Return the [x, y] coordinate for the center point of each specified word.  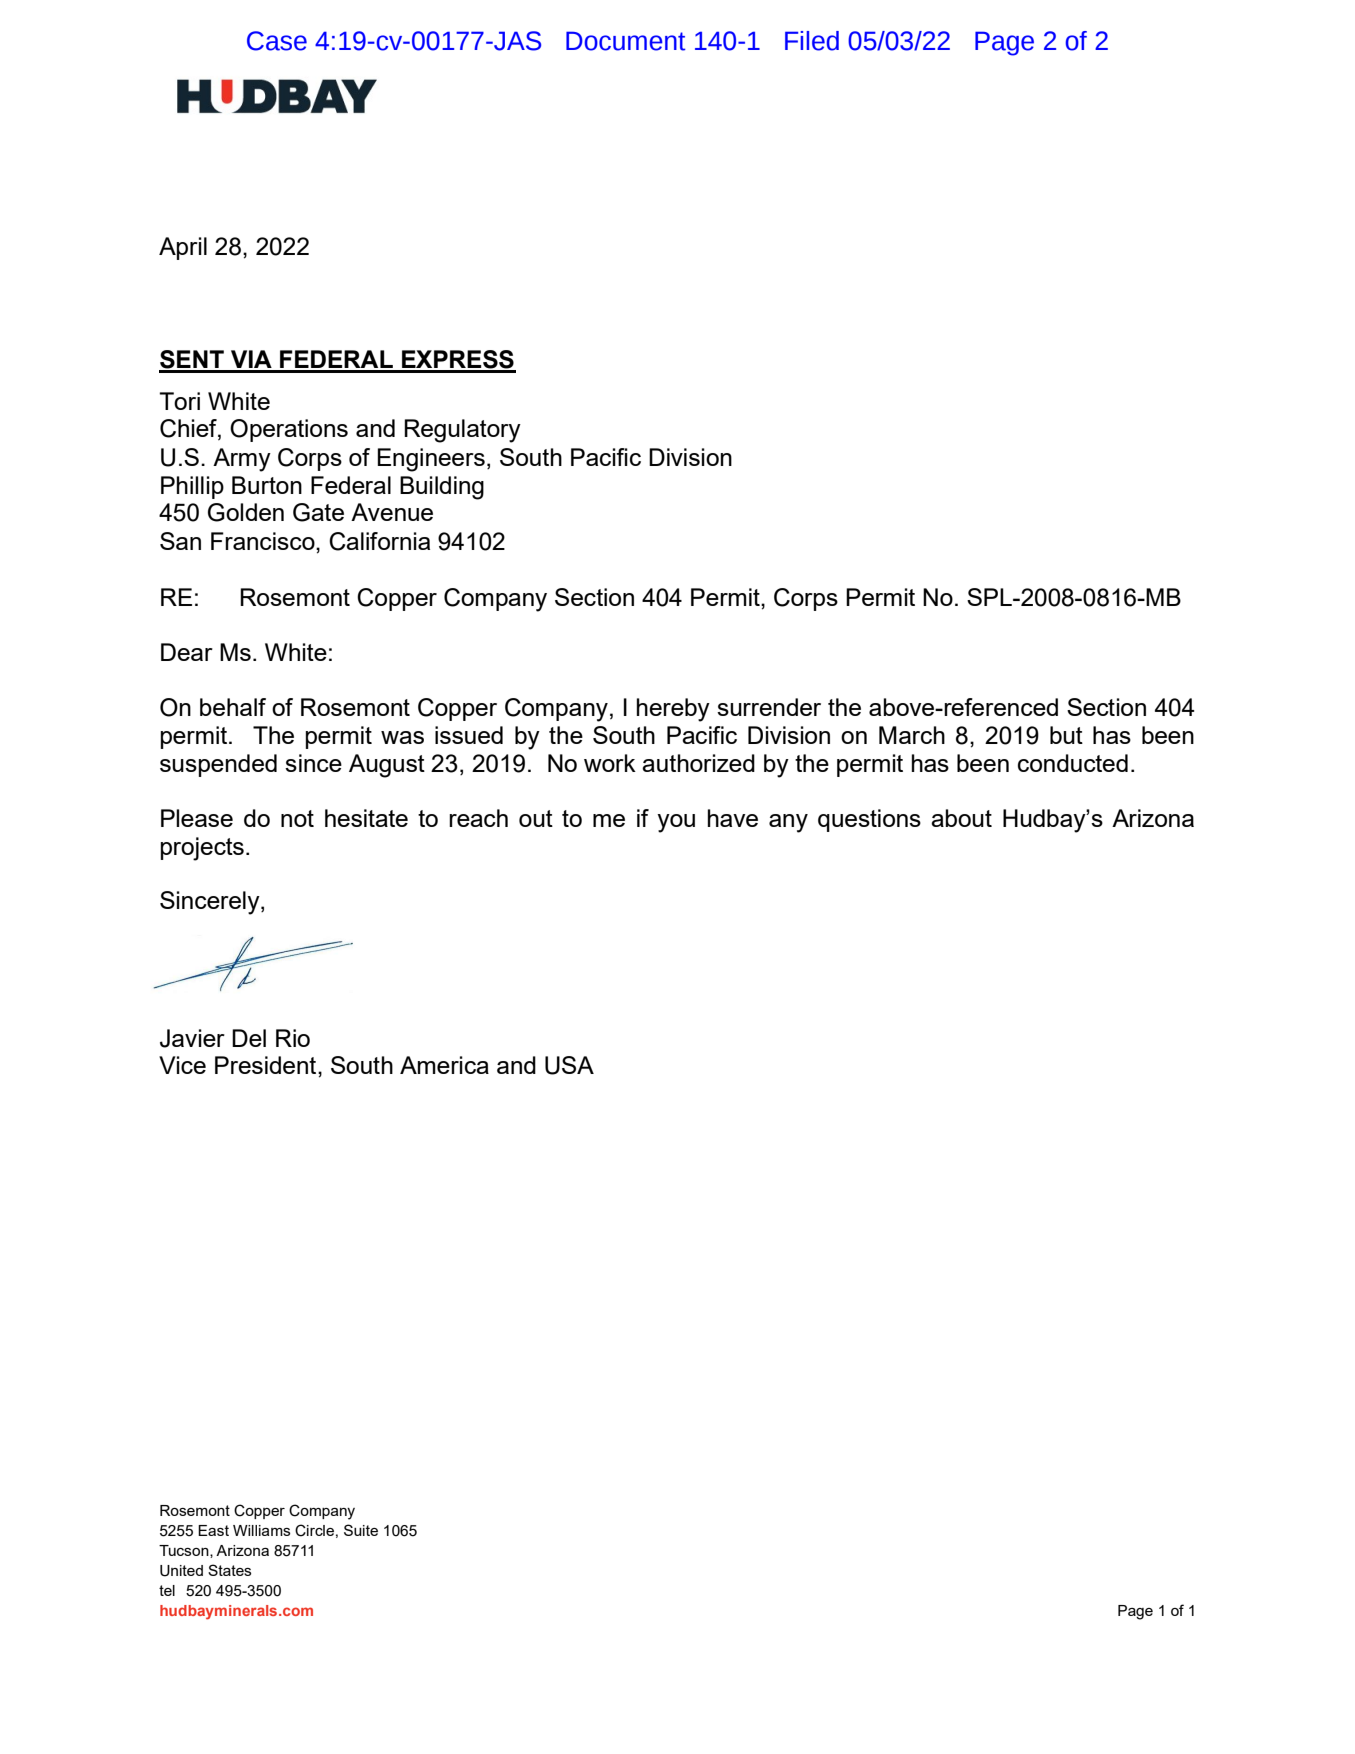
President [267, 1065]
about [961, 818]
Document [625, 41]
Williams [261, 1530]
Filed [812, 41]
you [676, 823]
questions [869, 820]
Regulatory [462, 431]
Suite [361, 1530]
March [912, 735]
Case [277, 41]
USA [569, 1065]
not [297, 818]
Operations [289, 430]
